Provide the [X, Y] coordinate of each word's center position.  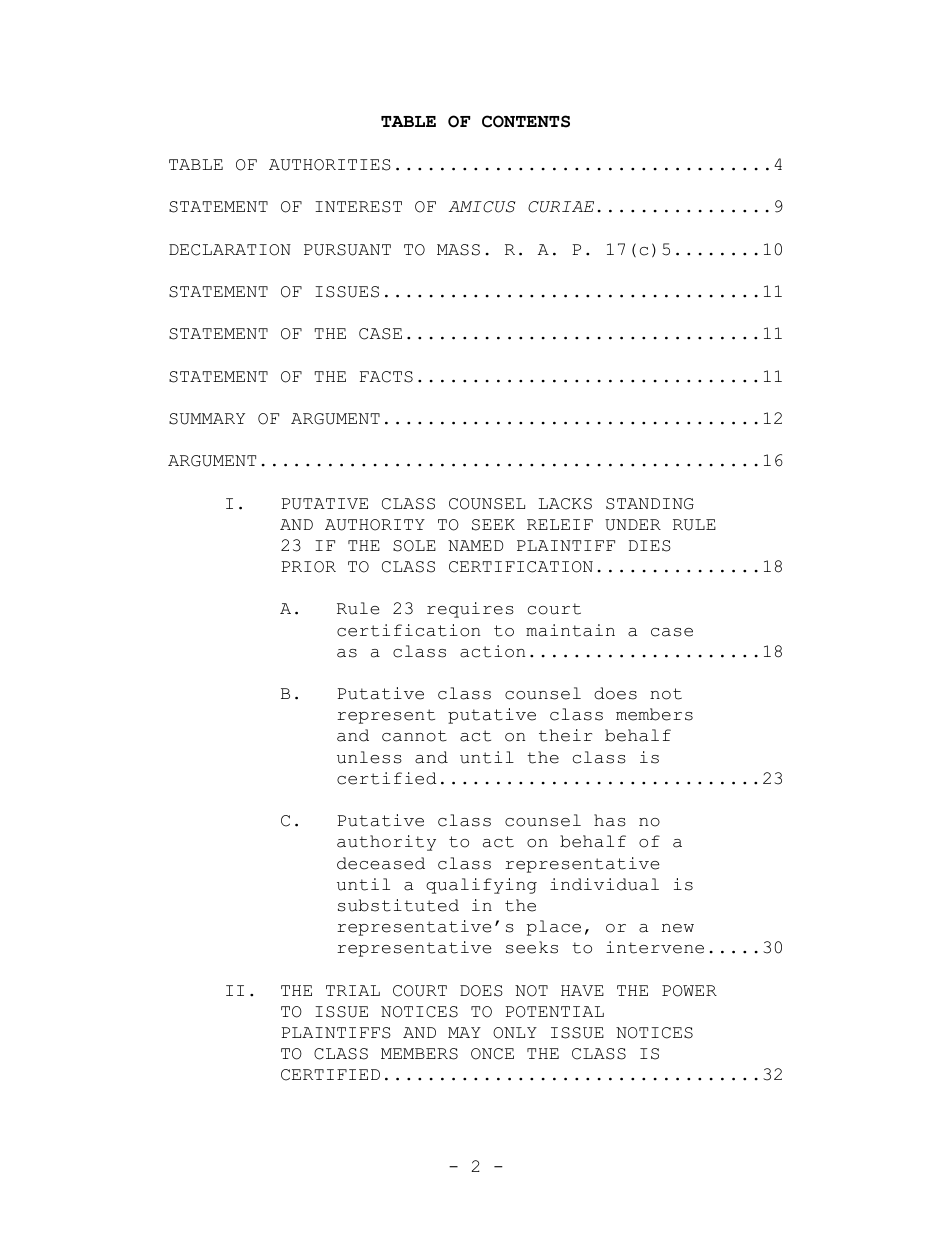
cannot [414, 736]
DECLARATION [230, 250]
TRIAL [353, 990]
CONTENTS [526, 121]
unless [369, 757]
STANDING [650, 504]
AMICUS [481, 207]
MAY [464, 1032]
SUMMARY [207, 419]
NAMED [475, 545]
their [565, 735]
